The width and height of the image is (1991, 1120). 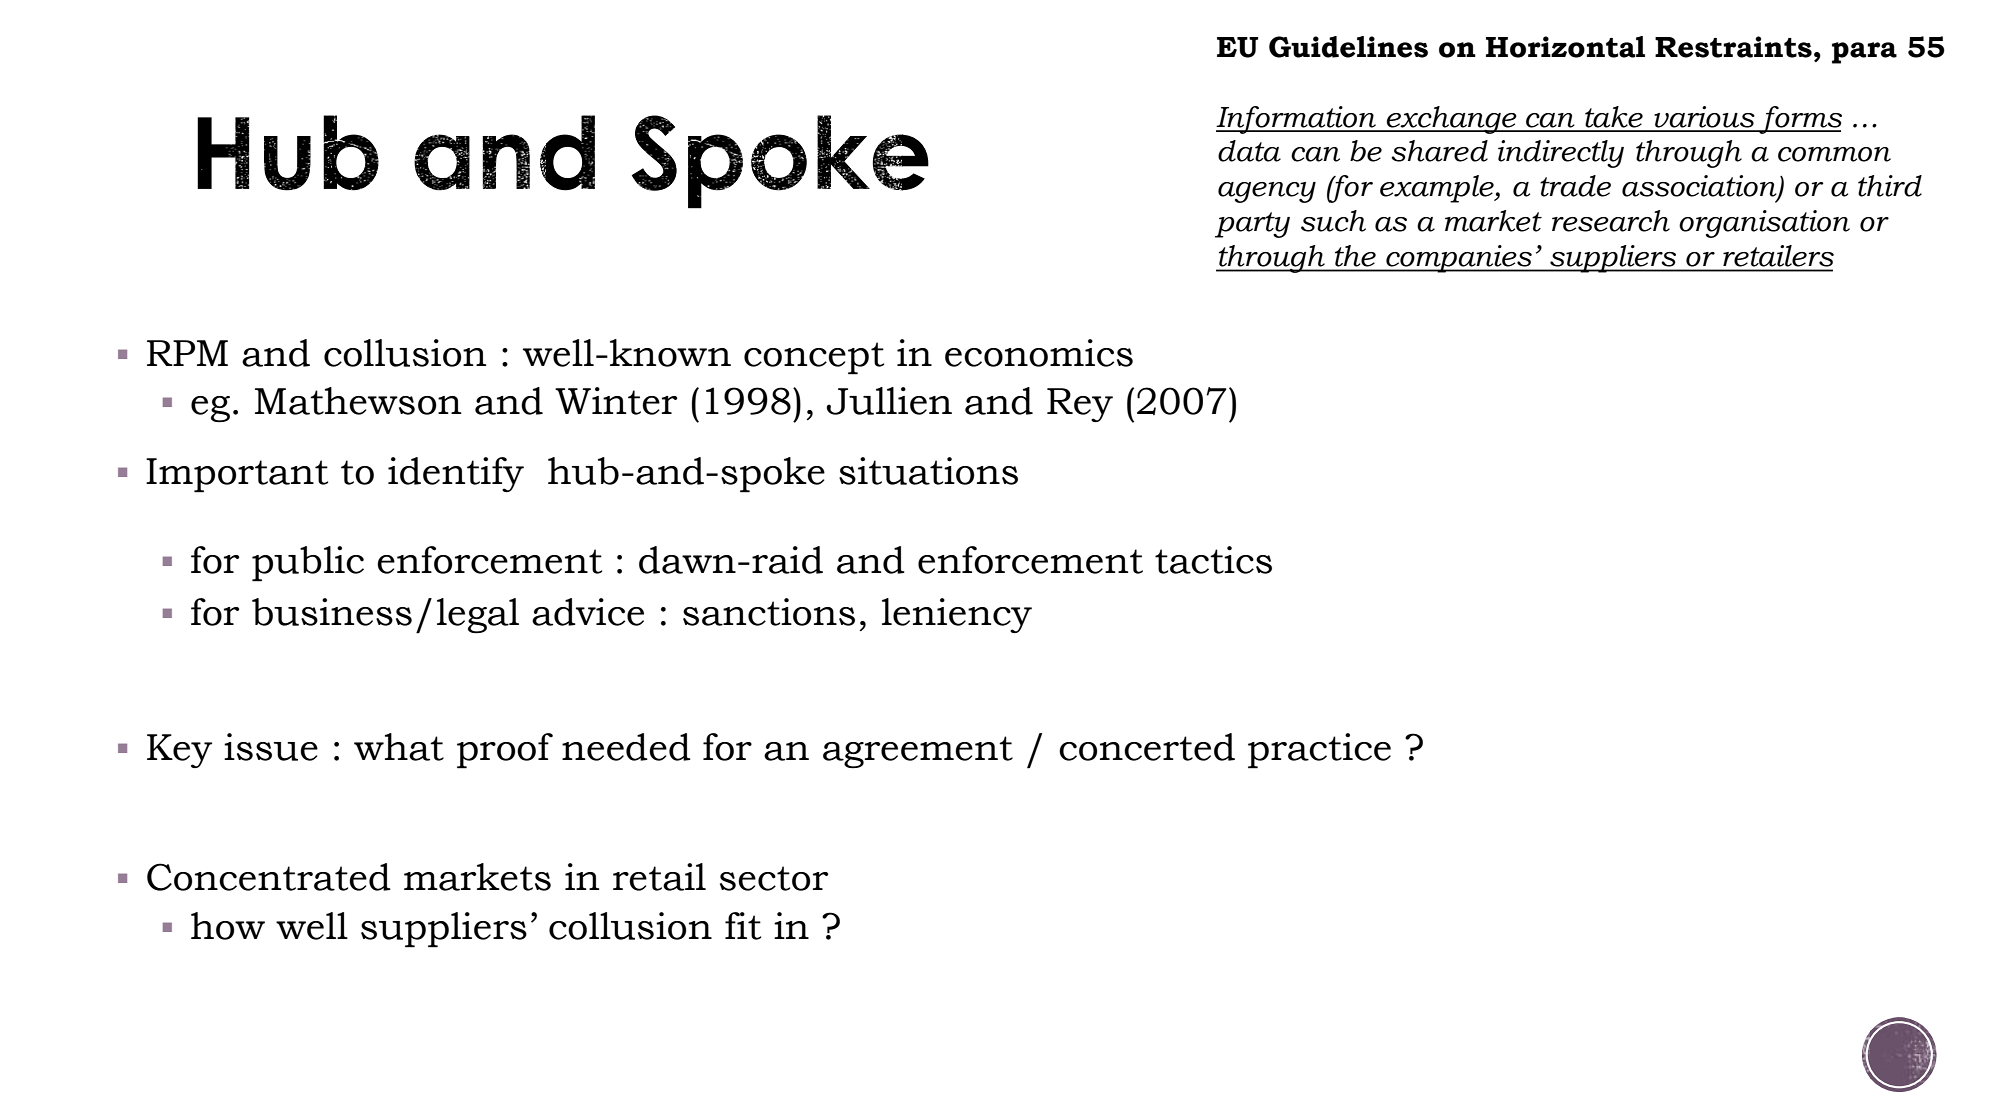 I want to click on data, so click(x=1249, y=151).
